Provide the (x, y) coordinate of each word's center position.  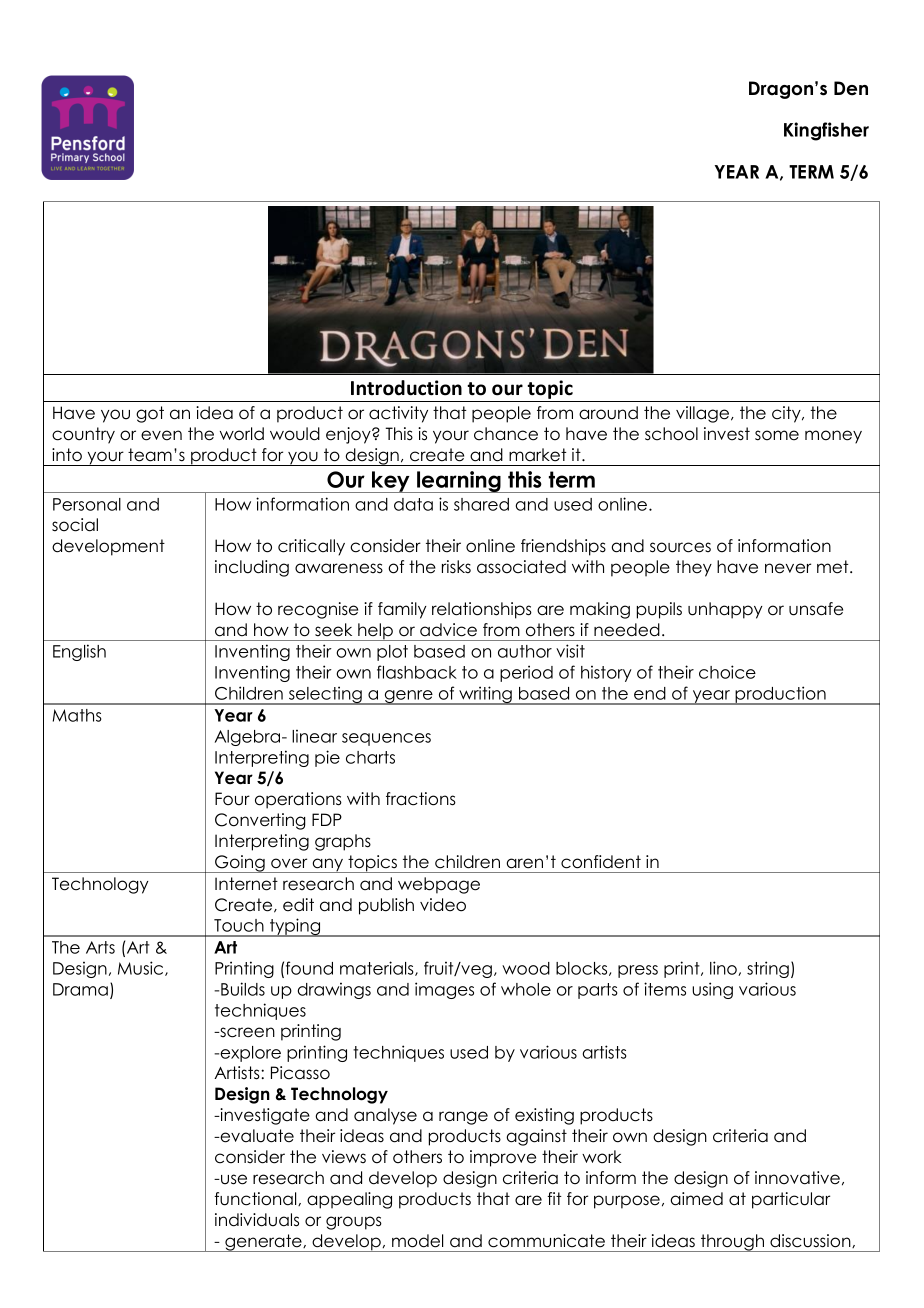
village (704, 414)
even (161, 435)
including (252, 568)
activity (398, 414)
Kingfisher (826, 131)
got (150, 414)
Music (142, 968)
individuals (257, 1220)
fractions (421, 799)
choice (727, 672)
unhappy (725, 610)
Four (232, 799)
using (712, 990)
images (444, 990)
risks (456, 567)
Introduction (406, 388)
